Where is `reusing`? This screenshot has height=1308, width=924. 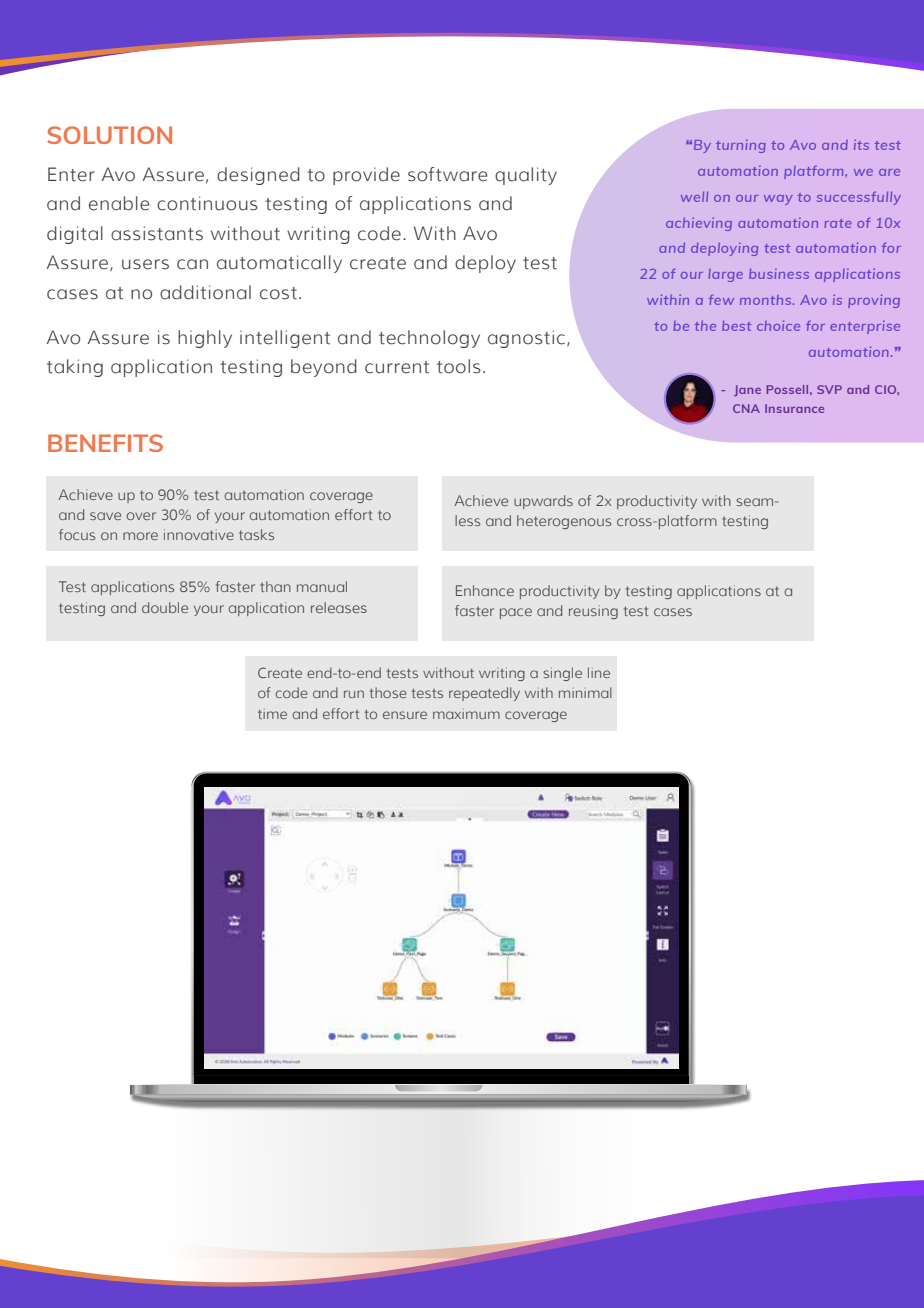 reusing is located at coordinates (593, 612).
